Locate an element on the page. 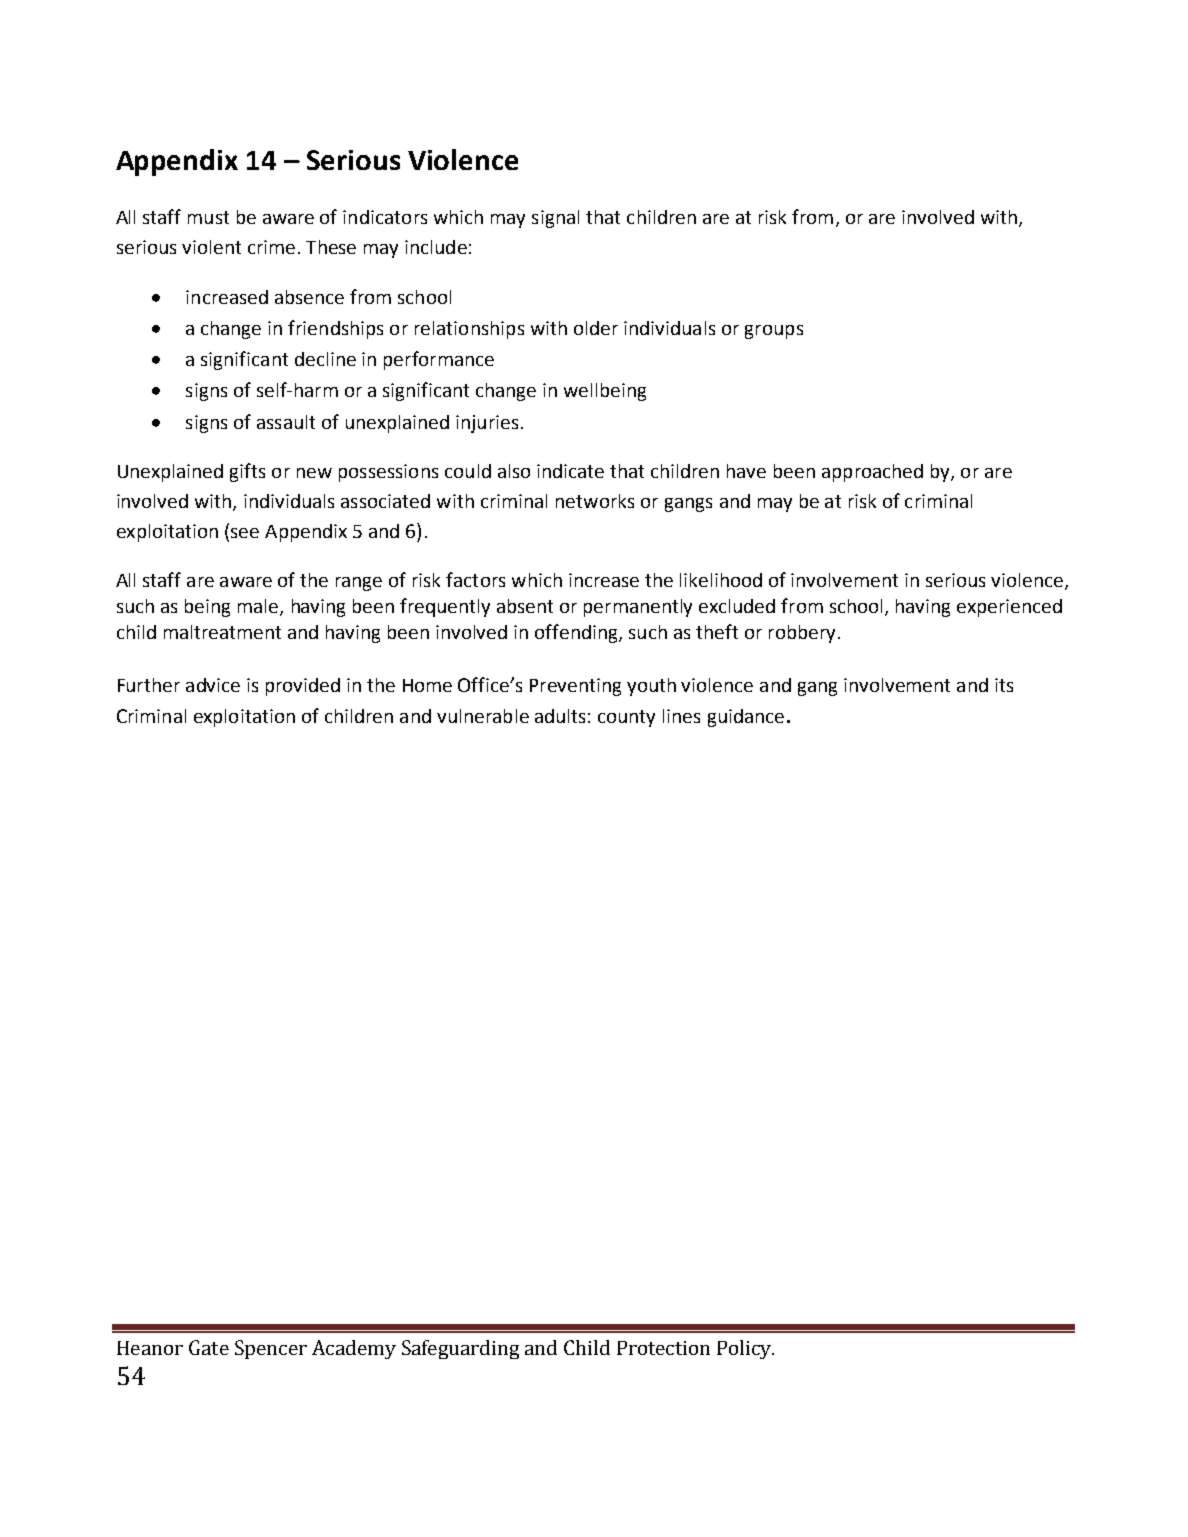 The height and width of the image is (1537, 1188). county is located at coordinates (626, 718).
